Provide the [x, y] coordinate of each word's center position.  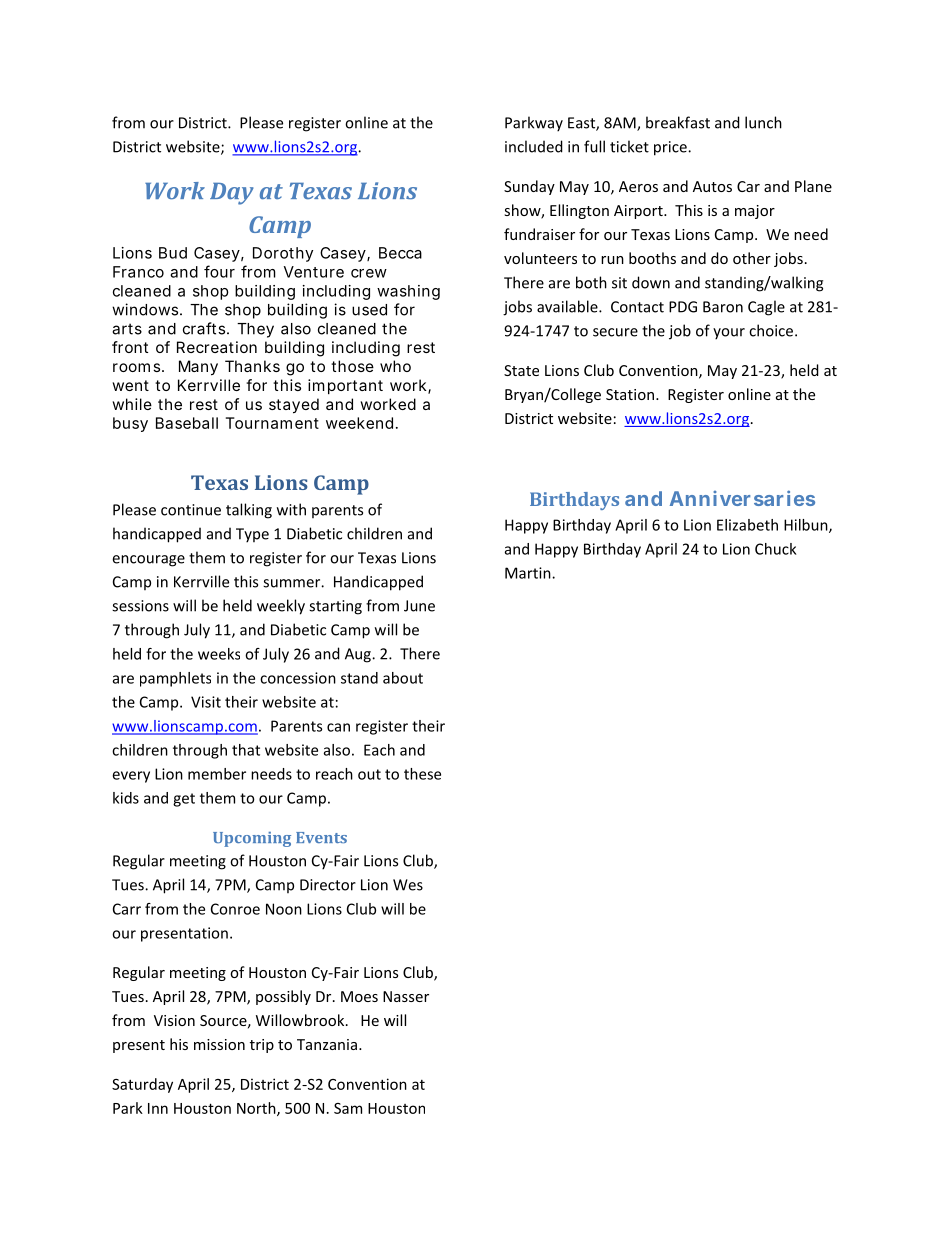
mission [219, 1044]
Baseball [187, 423]
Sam [348, 1108]
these [422, 774]
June [419, 606]
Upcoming [252, 839]
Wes [408, 885]
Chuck [776, 549]
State [521, 370]
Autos [712, 186]
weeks [219, 654]
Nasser [406, 996]
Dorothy [283, 254]
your [729, 334]
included [534, 146]
